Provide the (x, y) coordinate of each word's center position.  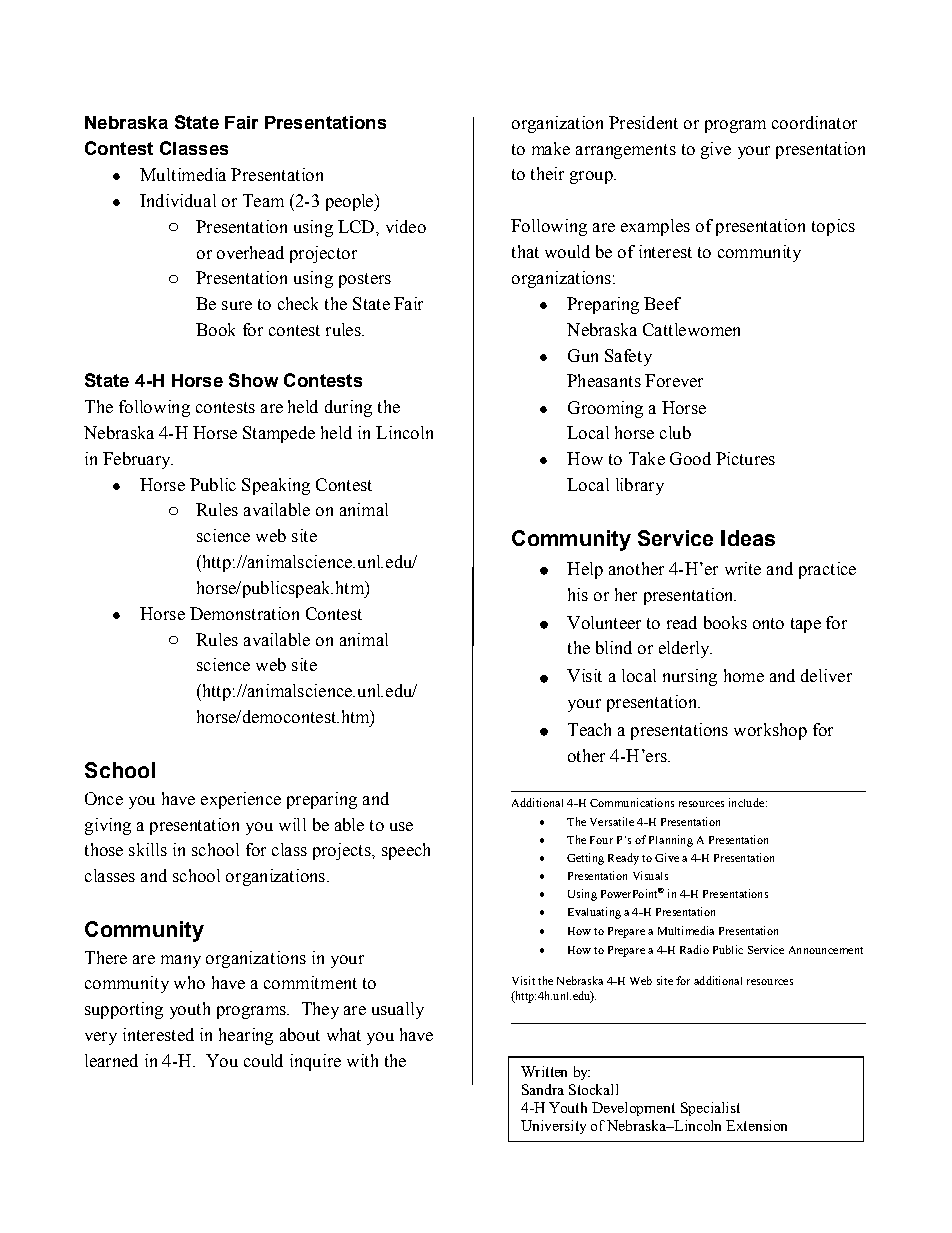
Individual (178, 200)
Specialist (710, 1109)
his (578, 594)
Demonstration (244, 613)
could (263, 1060)
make (551, 148)
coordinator (814, 122)
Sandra (543, 1089)
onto (768, 623)
